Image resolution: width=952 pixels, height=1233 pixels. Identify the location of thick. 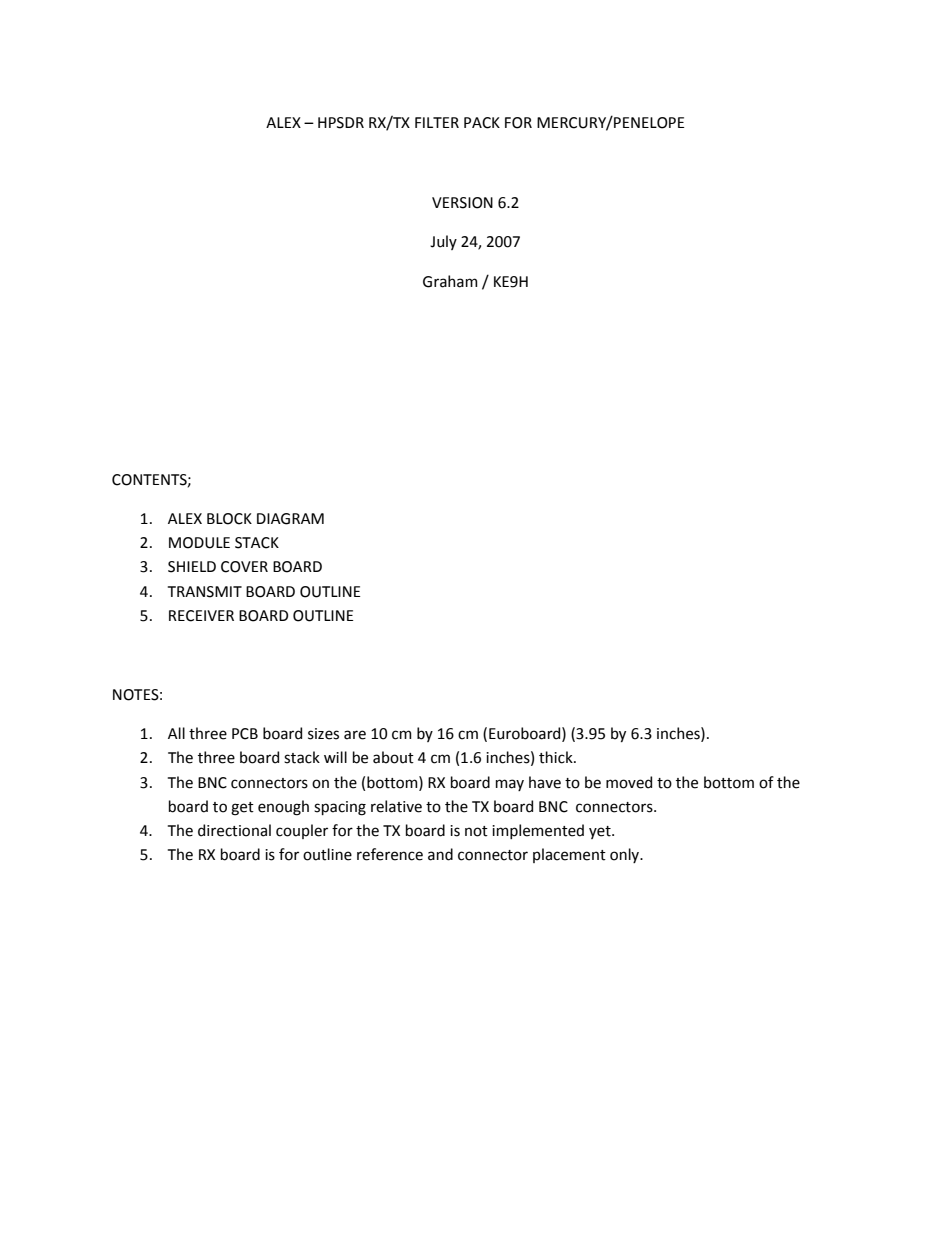
(557, 757).
